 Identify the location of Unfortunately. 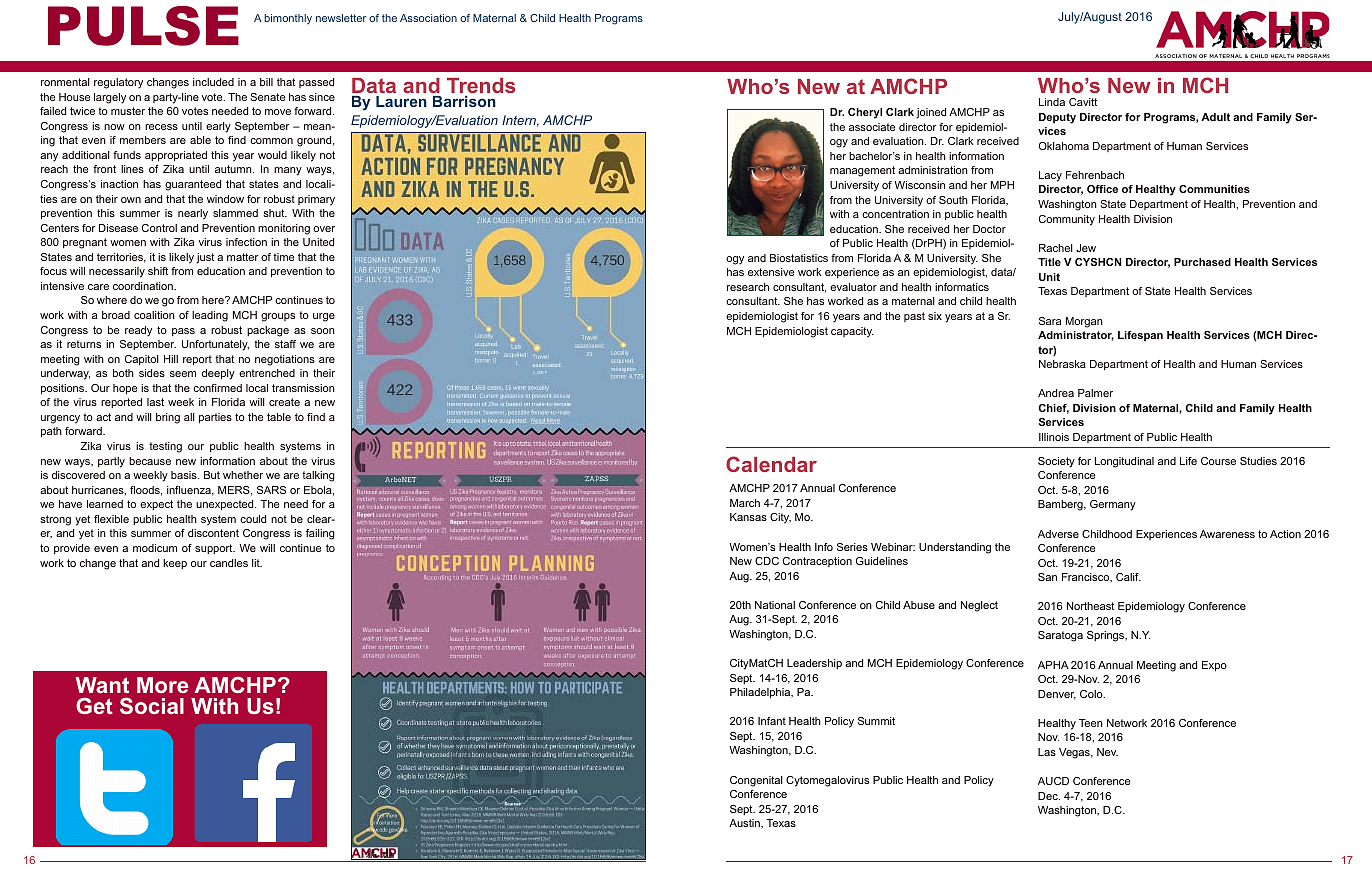
(215, 345).
